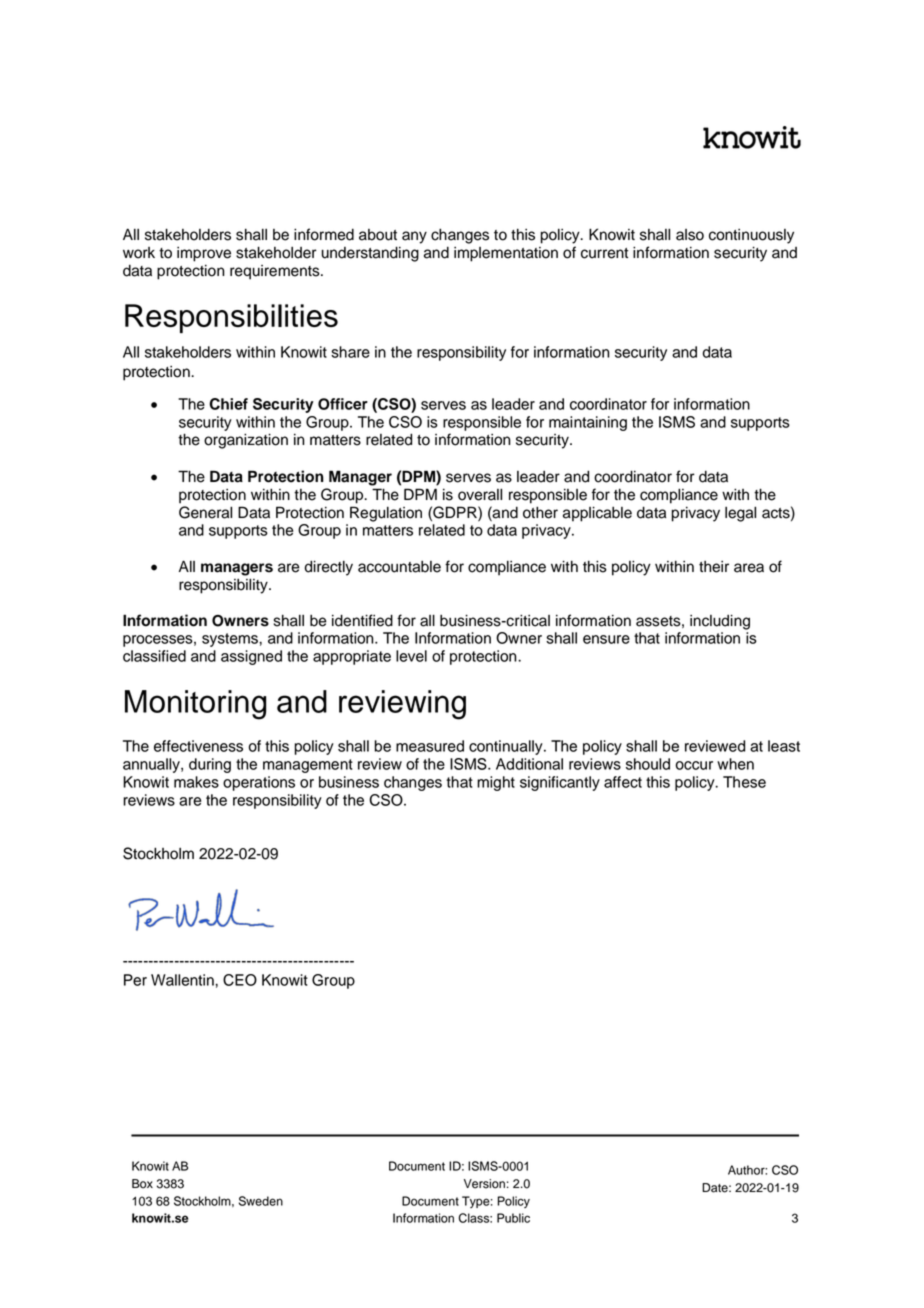 This image has height=1308, width=924. I want to click on implementation, so click(506, 254).
